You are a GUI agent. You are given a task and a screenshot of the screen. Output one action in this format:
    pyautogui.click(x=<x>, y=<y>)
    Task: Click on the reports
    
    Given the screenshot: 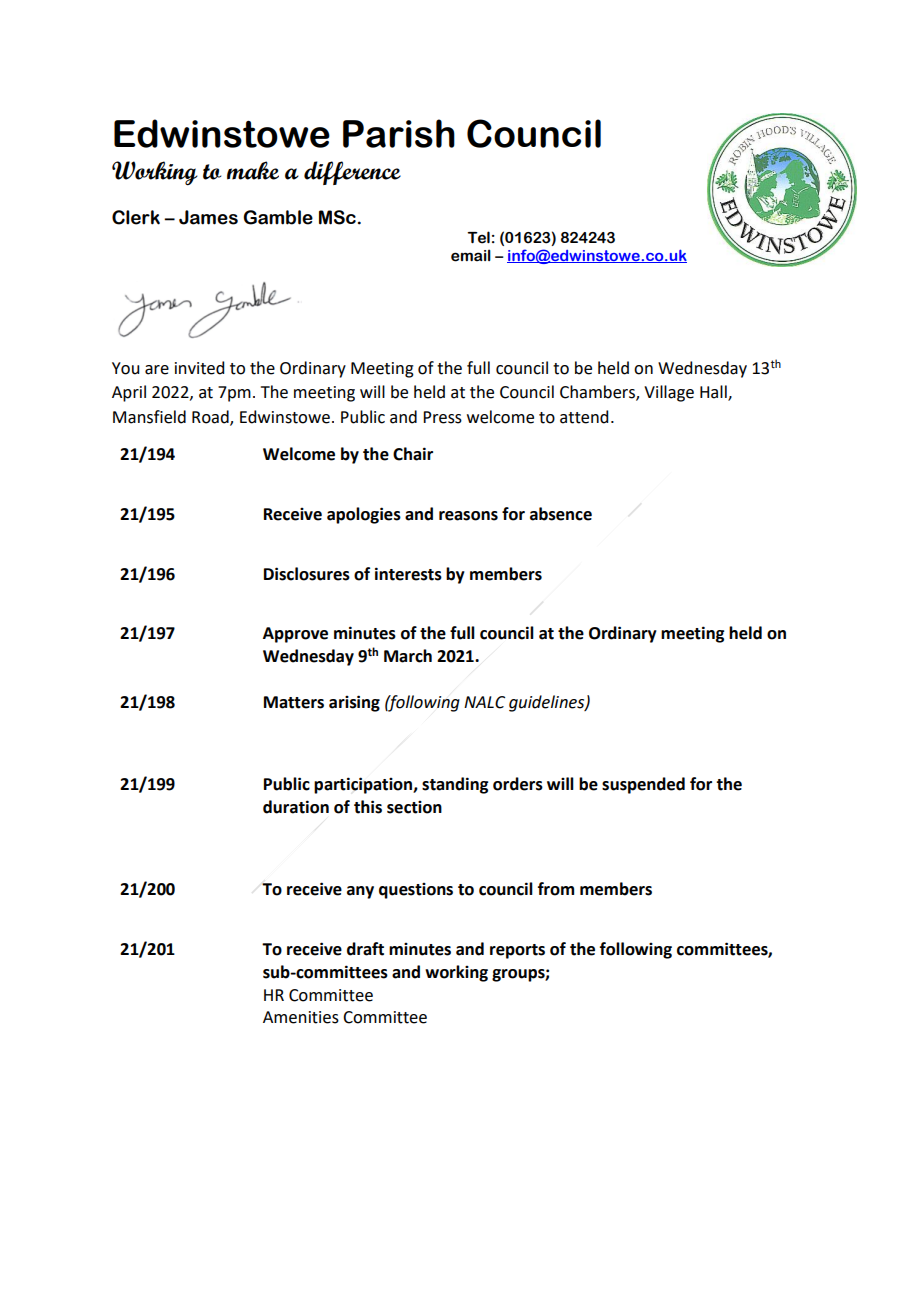 What is the action you would take?
    pyautogui.click(x=517, y=951)
